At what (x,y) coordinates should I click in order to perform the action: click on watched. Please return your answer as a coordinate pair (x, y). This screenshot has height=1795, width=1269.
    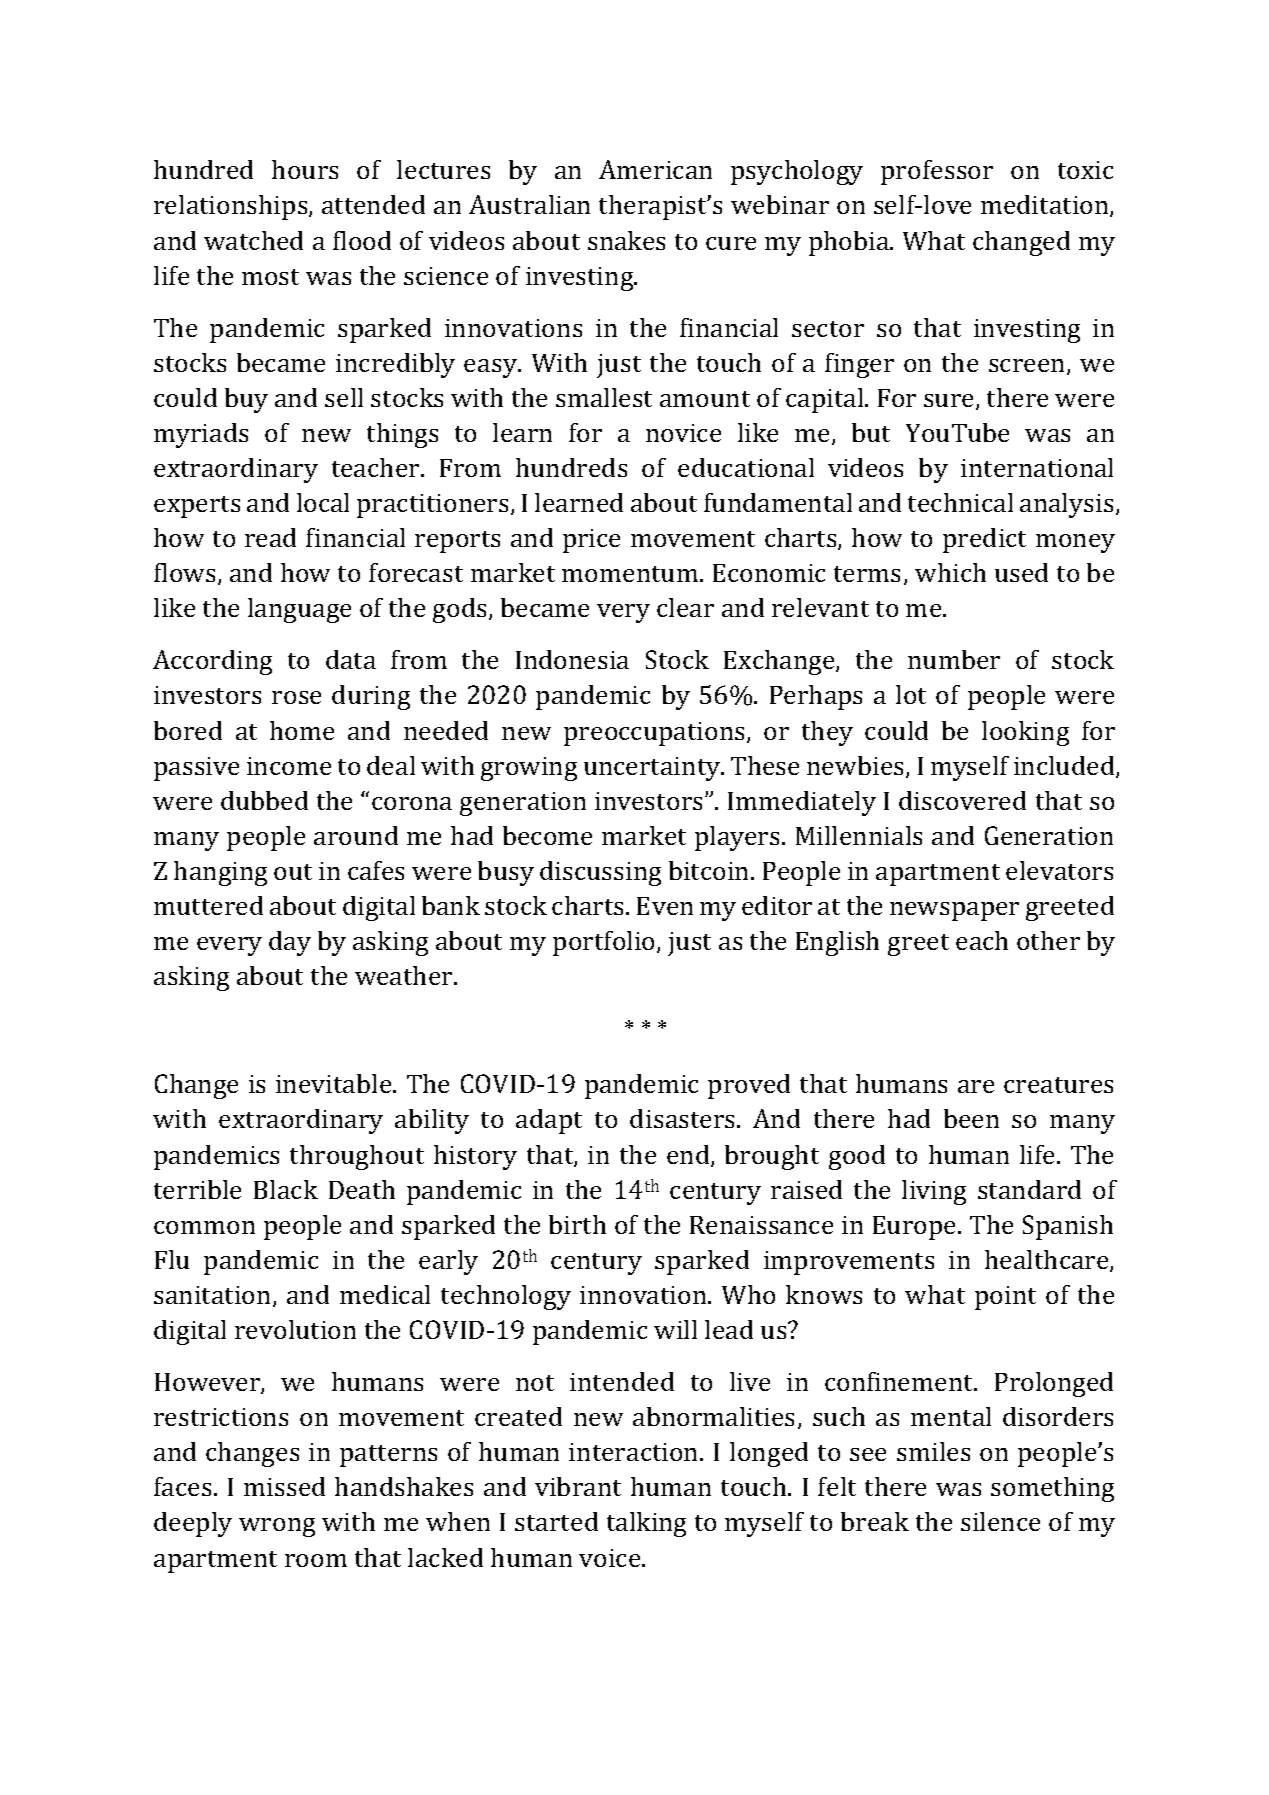
    Looking at the image, I should click on (253, 240).
